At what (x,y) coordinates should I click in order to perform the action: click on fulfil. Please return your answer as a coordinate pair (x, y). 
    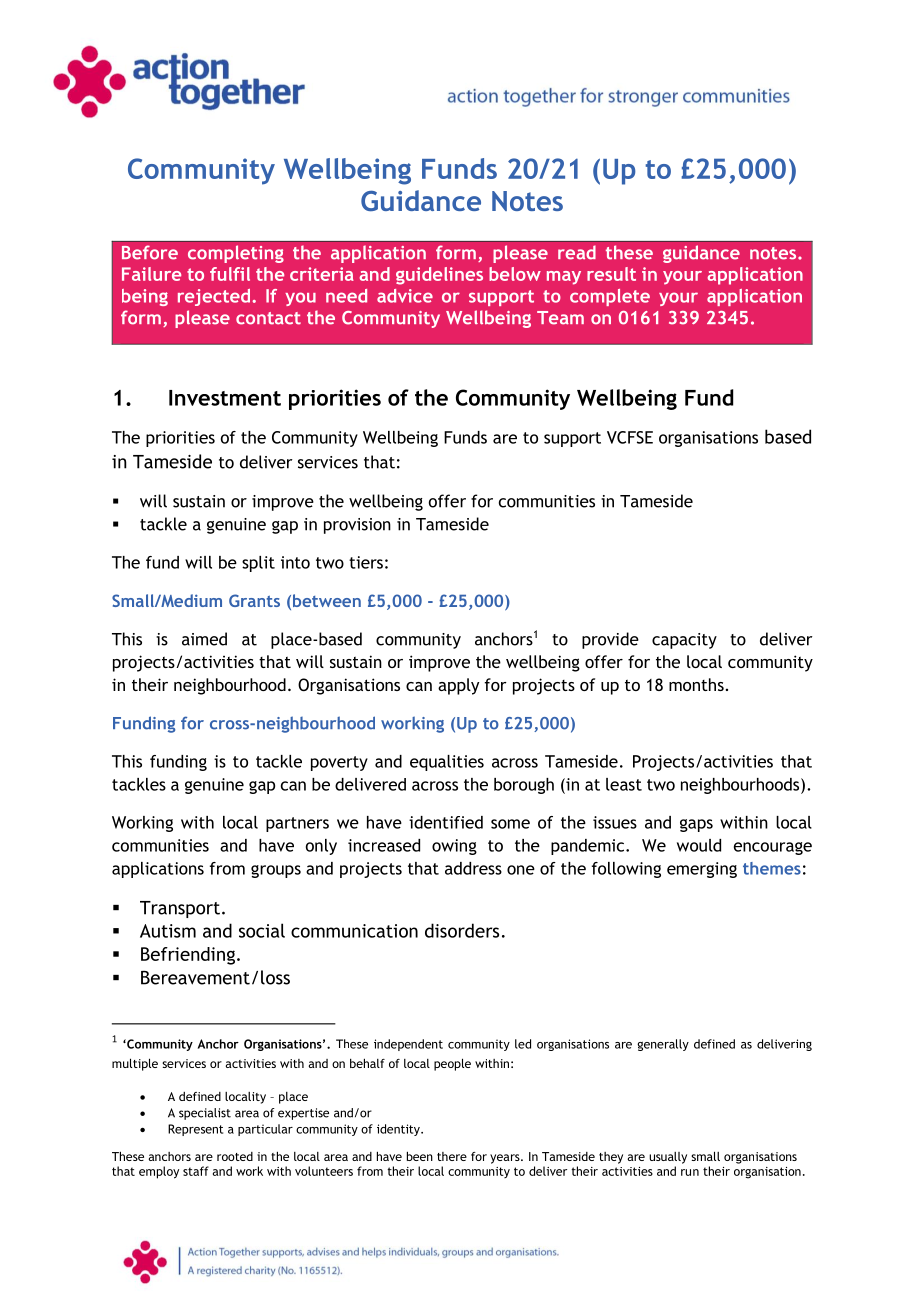
    Looking at the image, I should click on (230, 274).
